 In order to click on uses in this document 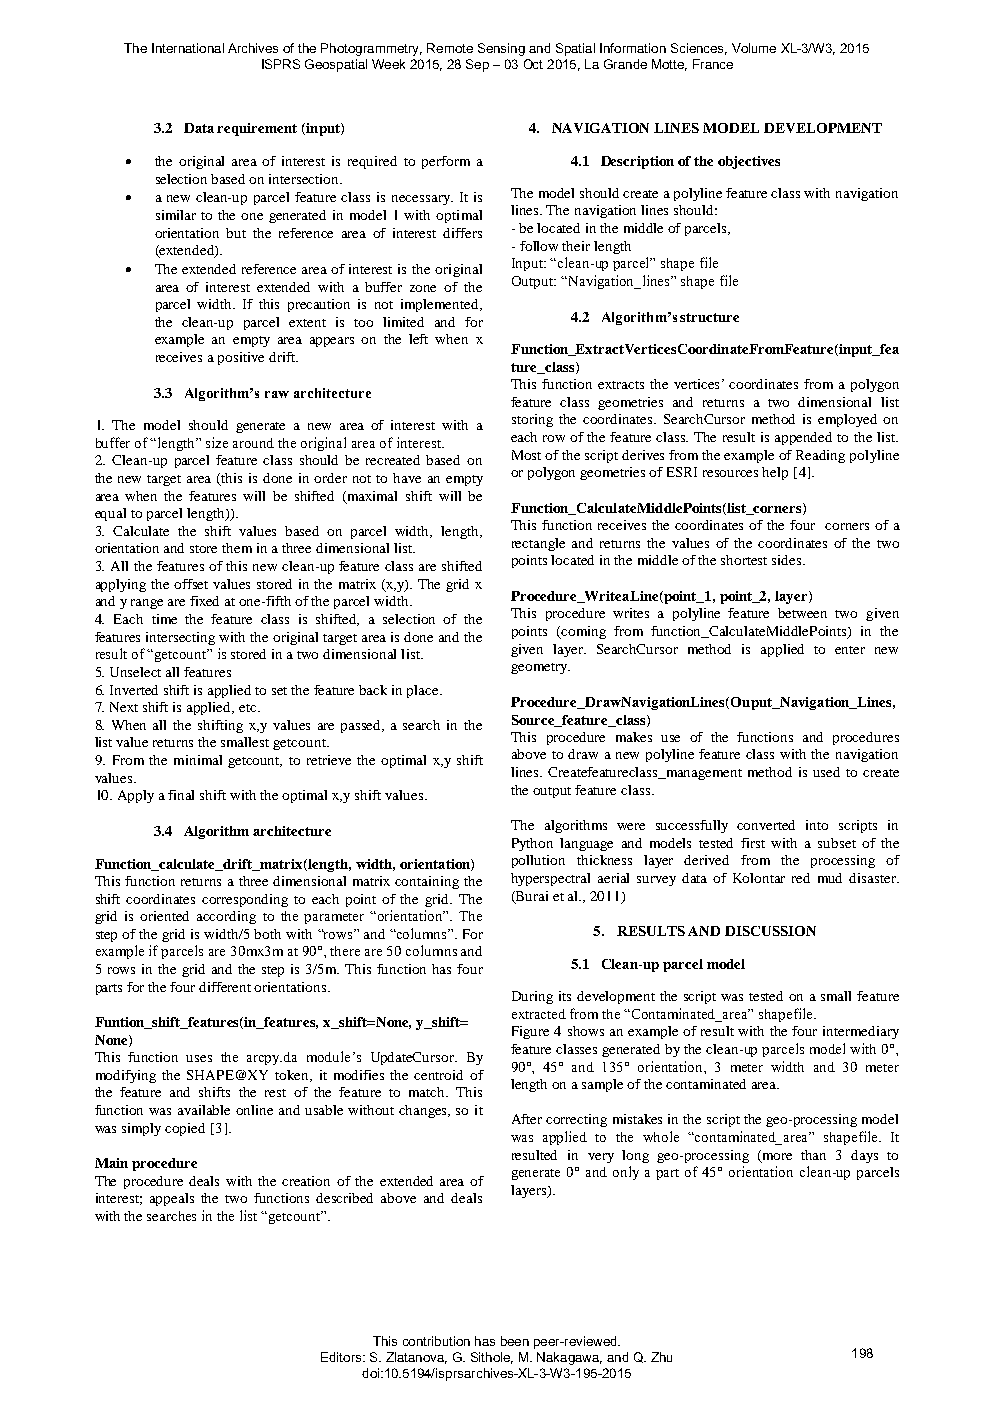, I will do `click(199, 1058)`.
